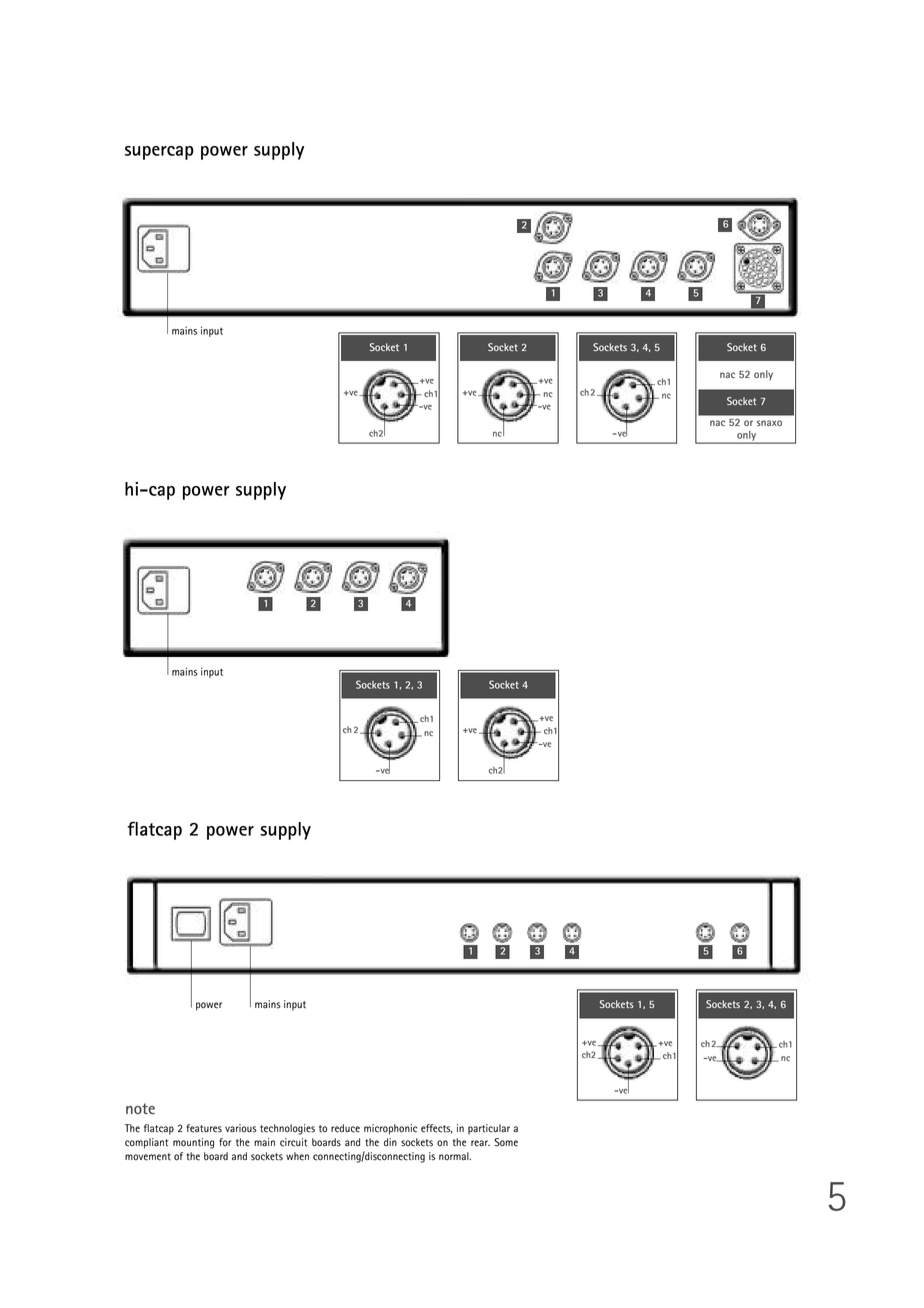  Describe the element at coordinates (506, 1142) in the document. I see `Some` at that location.
